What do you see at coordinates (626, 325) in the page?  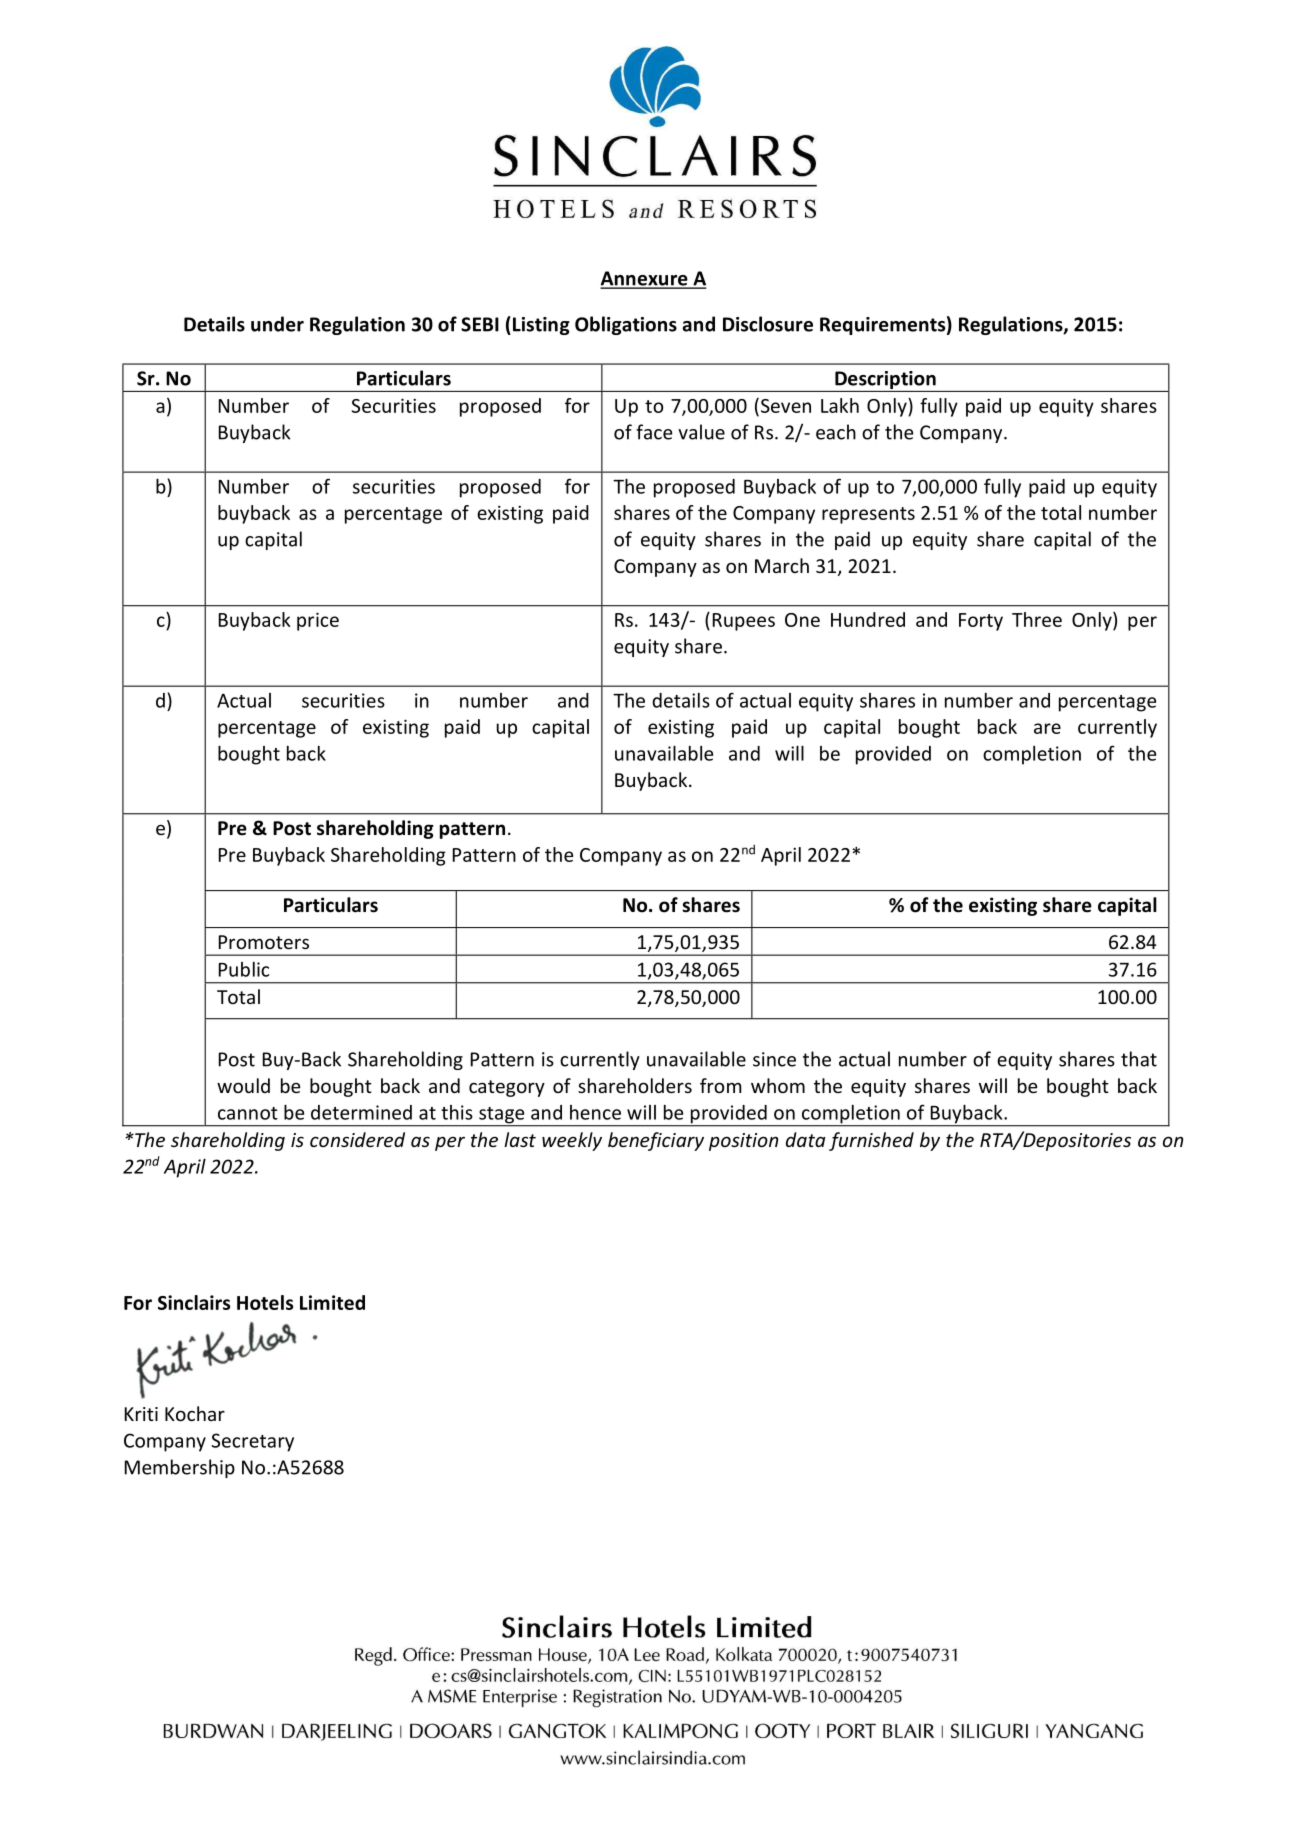 I see `Obligations` at bounding box center [626, 325].
